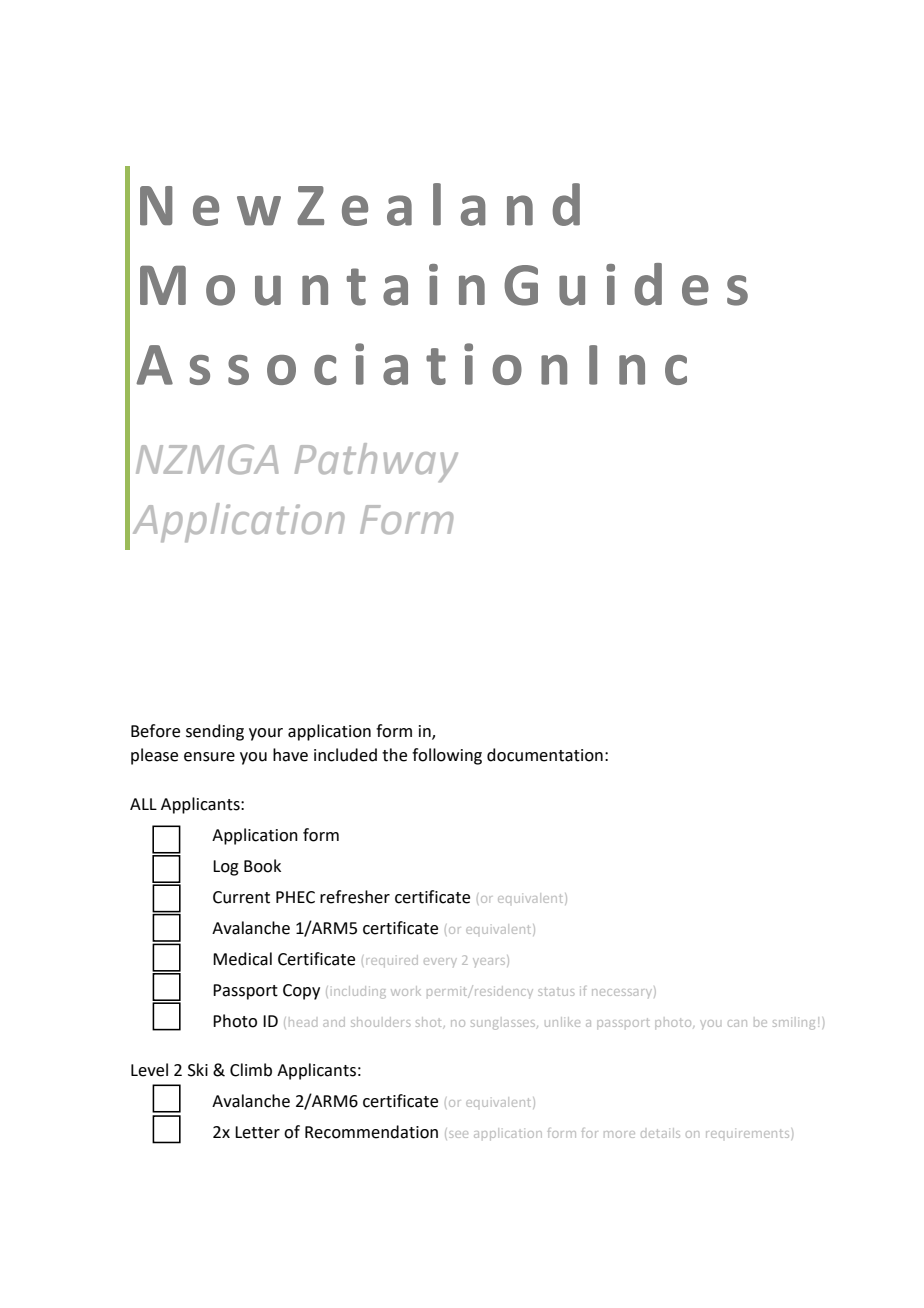  What do you see at coordinates (545, 755) in the document?
I see `documentation` at bounding box center [545, 755].
